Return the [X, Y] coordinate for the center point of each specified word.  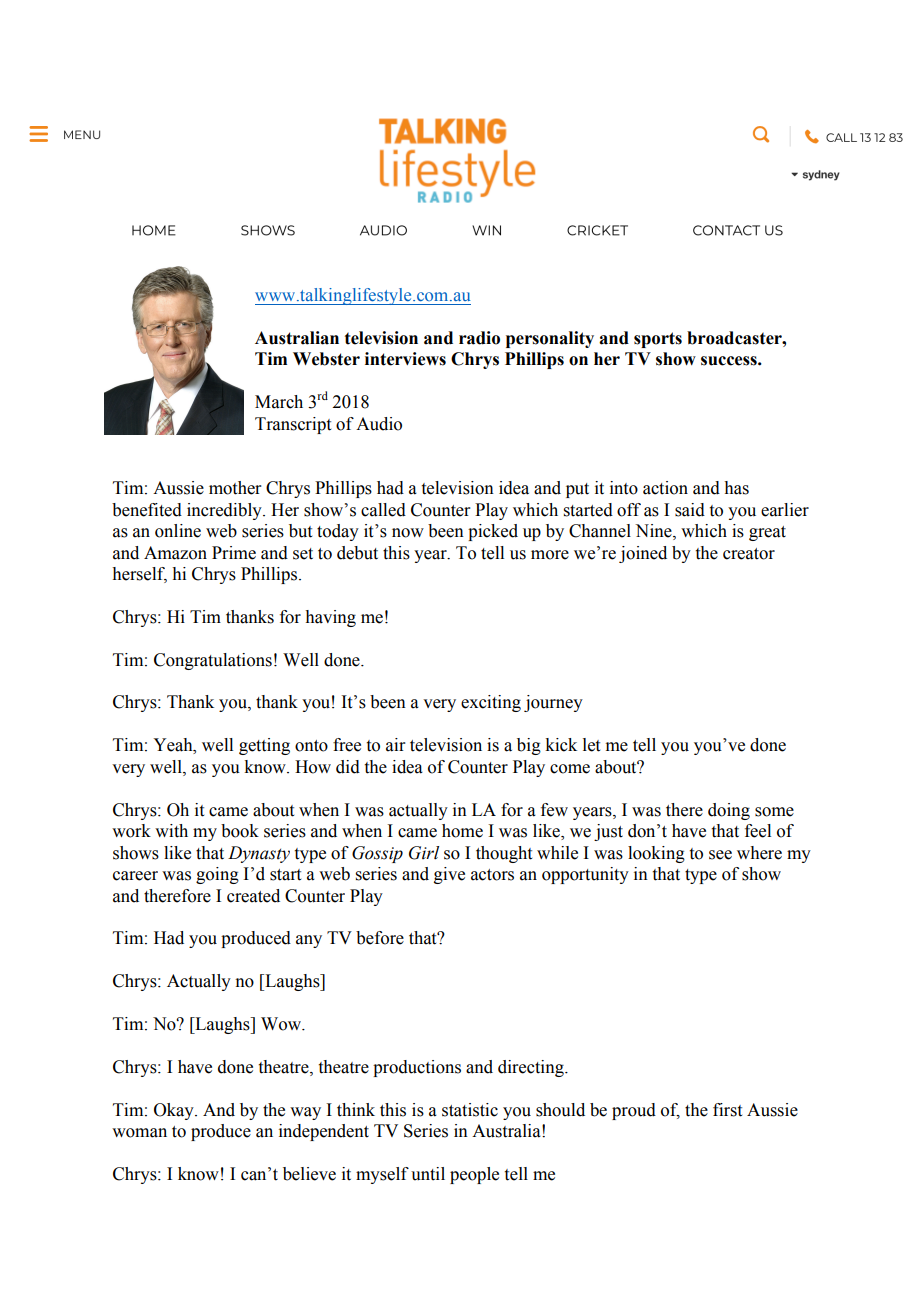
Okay [175, 1111]
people [474, 1175]
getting [264, 746]
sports [658, 340]
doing [729, 811]
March [279, 402]
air [396, 745]
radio [479, 338]
